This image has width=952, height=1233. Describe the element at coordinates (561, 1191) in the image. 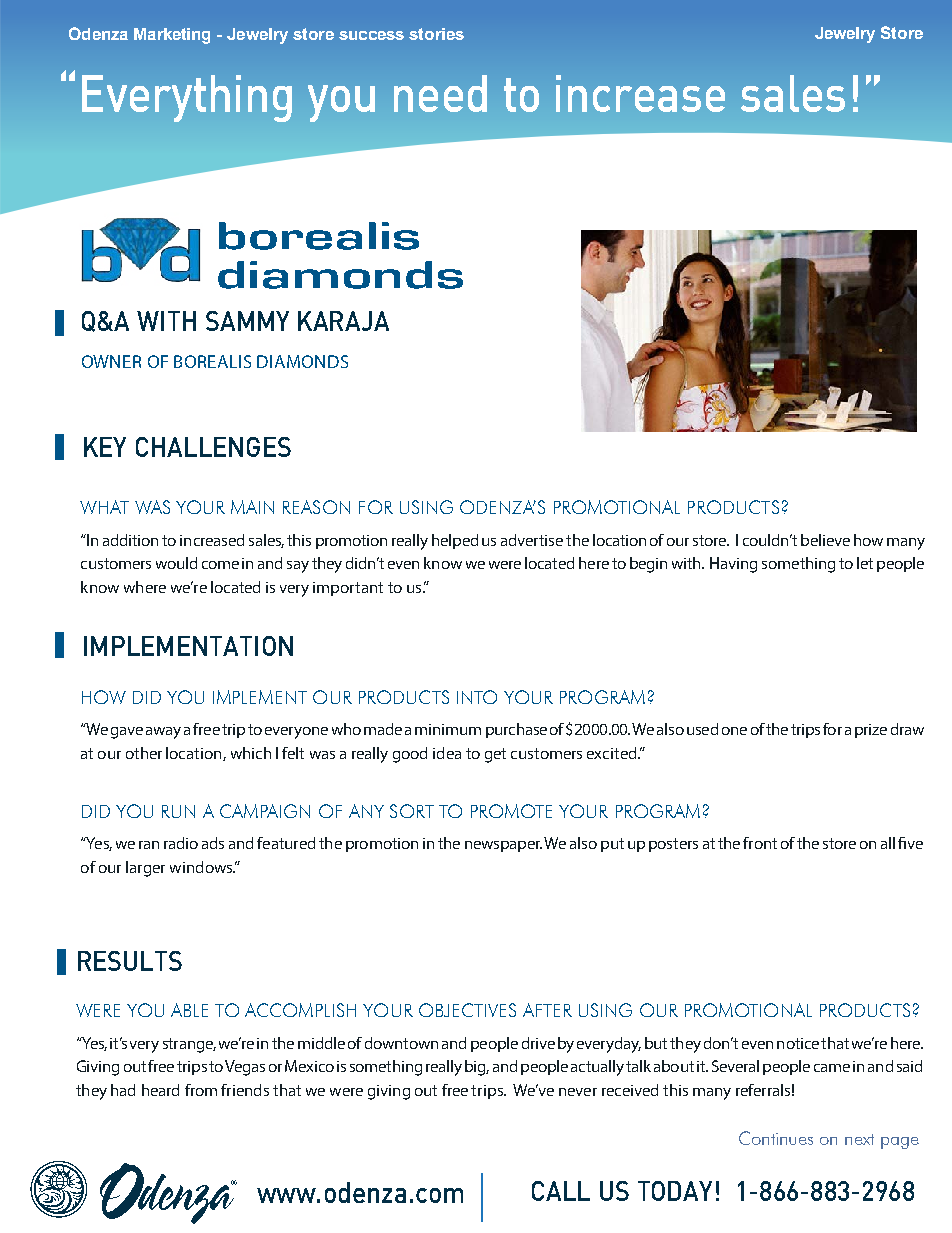

I see `CALL` at that location.
